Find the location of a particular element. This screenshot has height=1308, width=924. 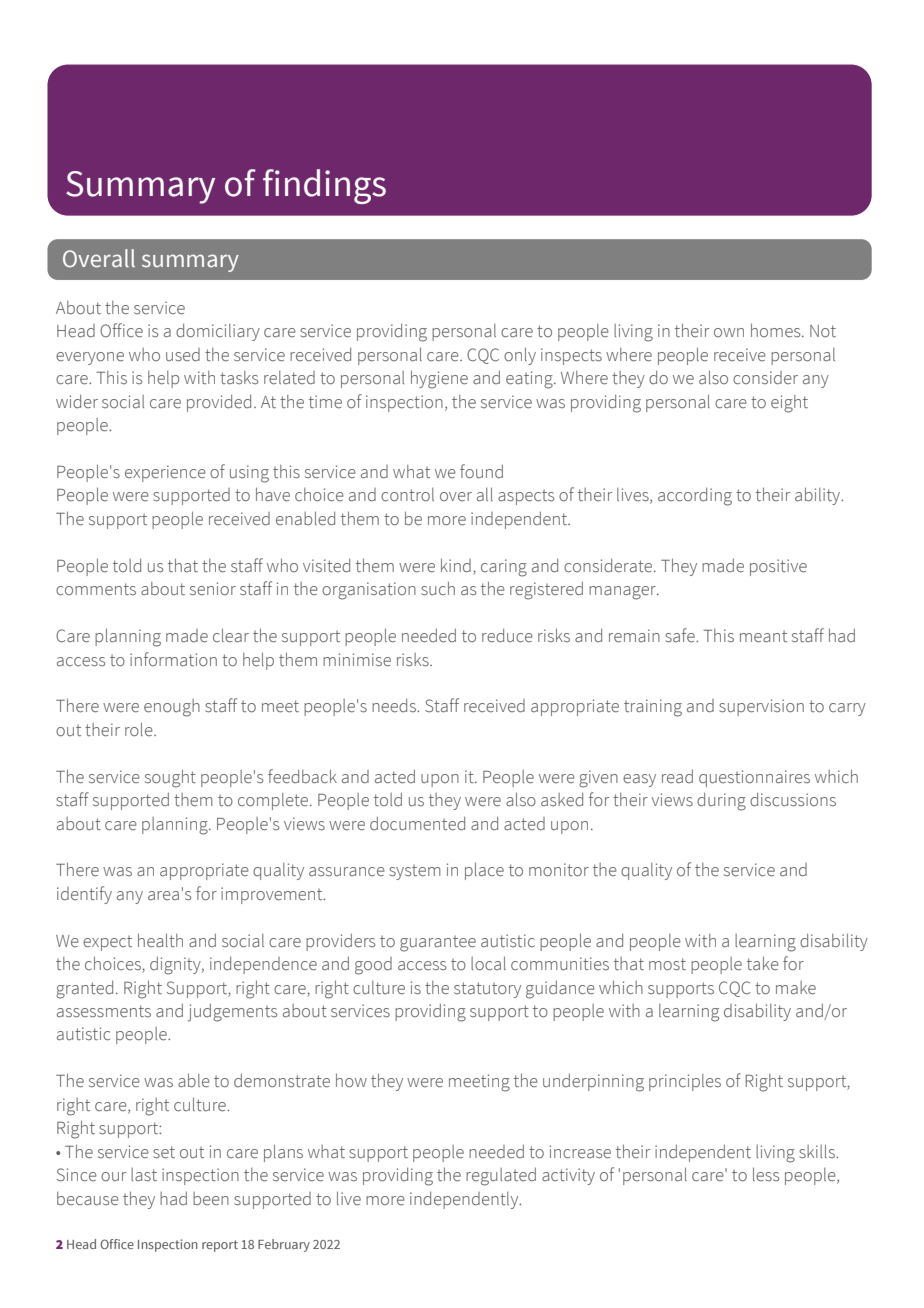

place is located at coordinates (484, 871).
